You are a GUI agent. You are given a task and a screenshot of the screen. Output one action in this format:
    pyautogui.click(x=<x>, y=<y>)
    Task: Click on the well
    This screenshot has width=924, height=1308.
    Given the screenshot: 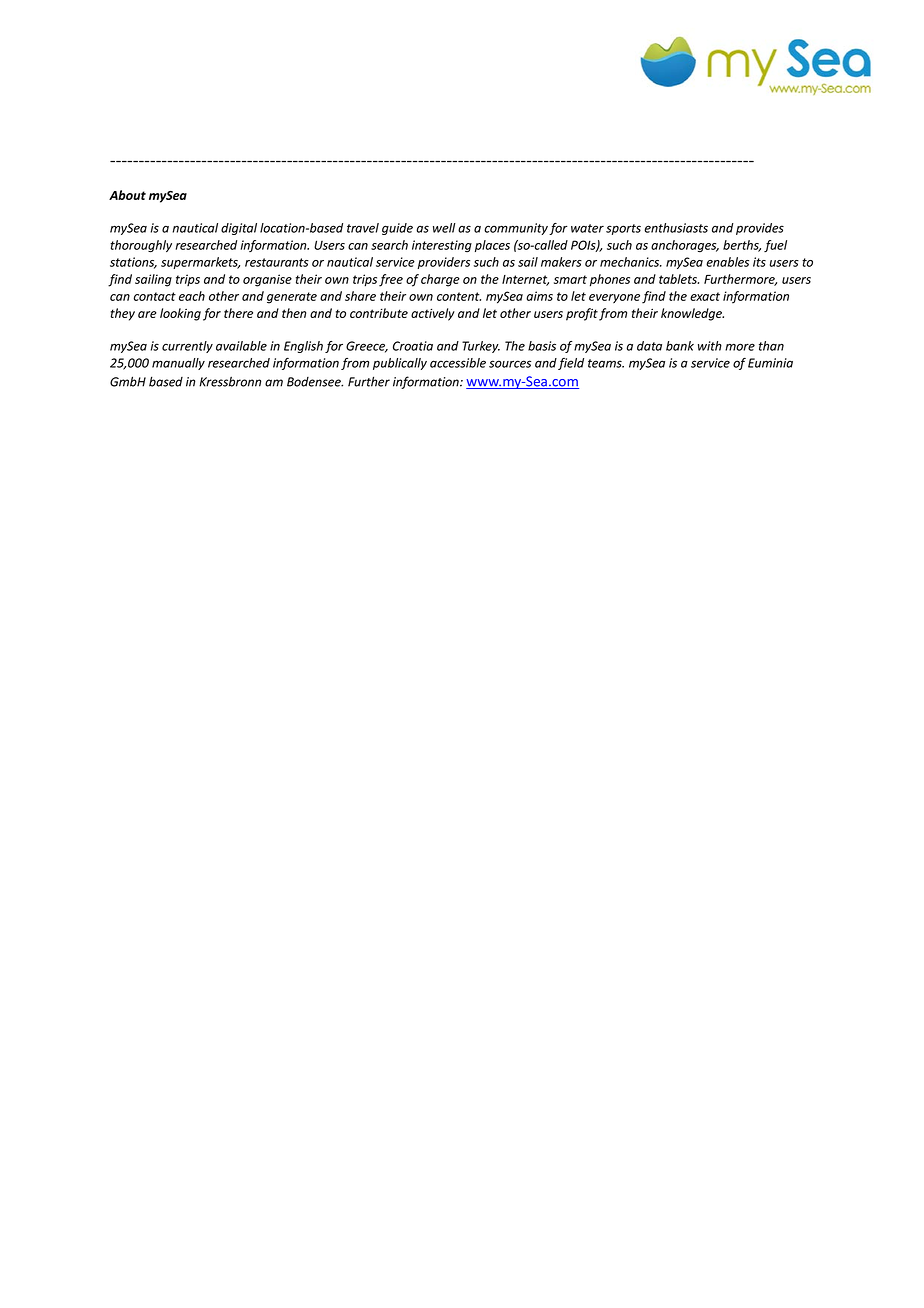 What is the action you would take?
    pyautogui.click(x=444, y=228)
